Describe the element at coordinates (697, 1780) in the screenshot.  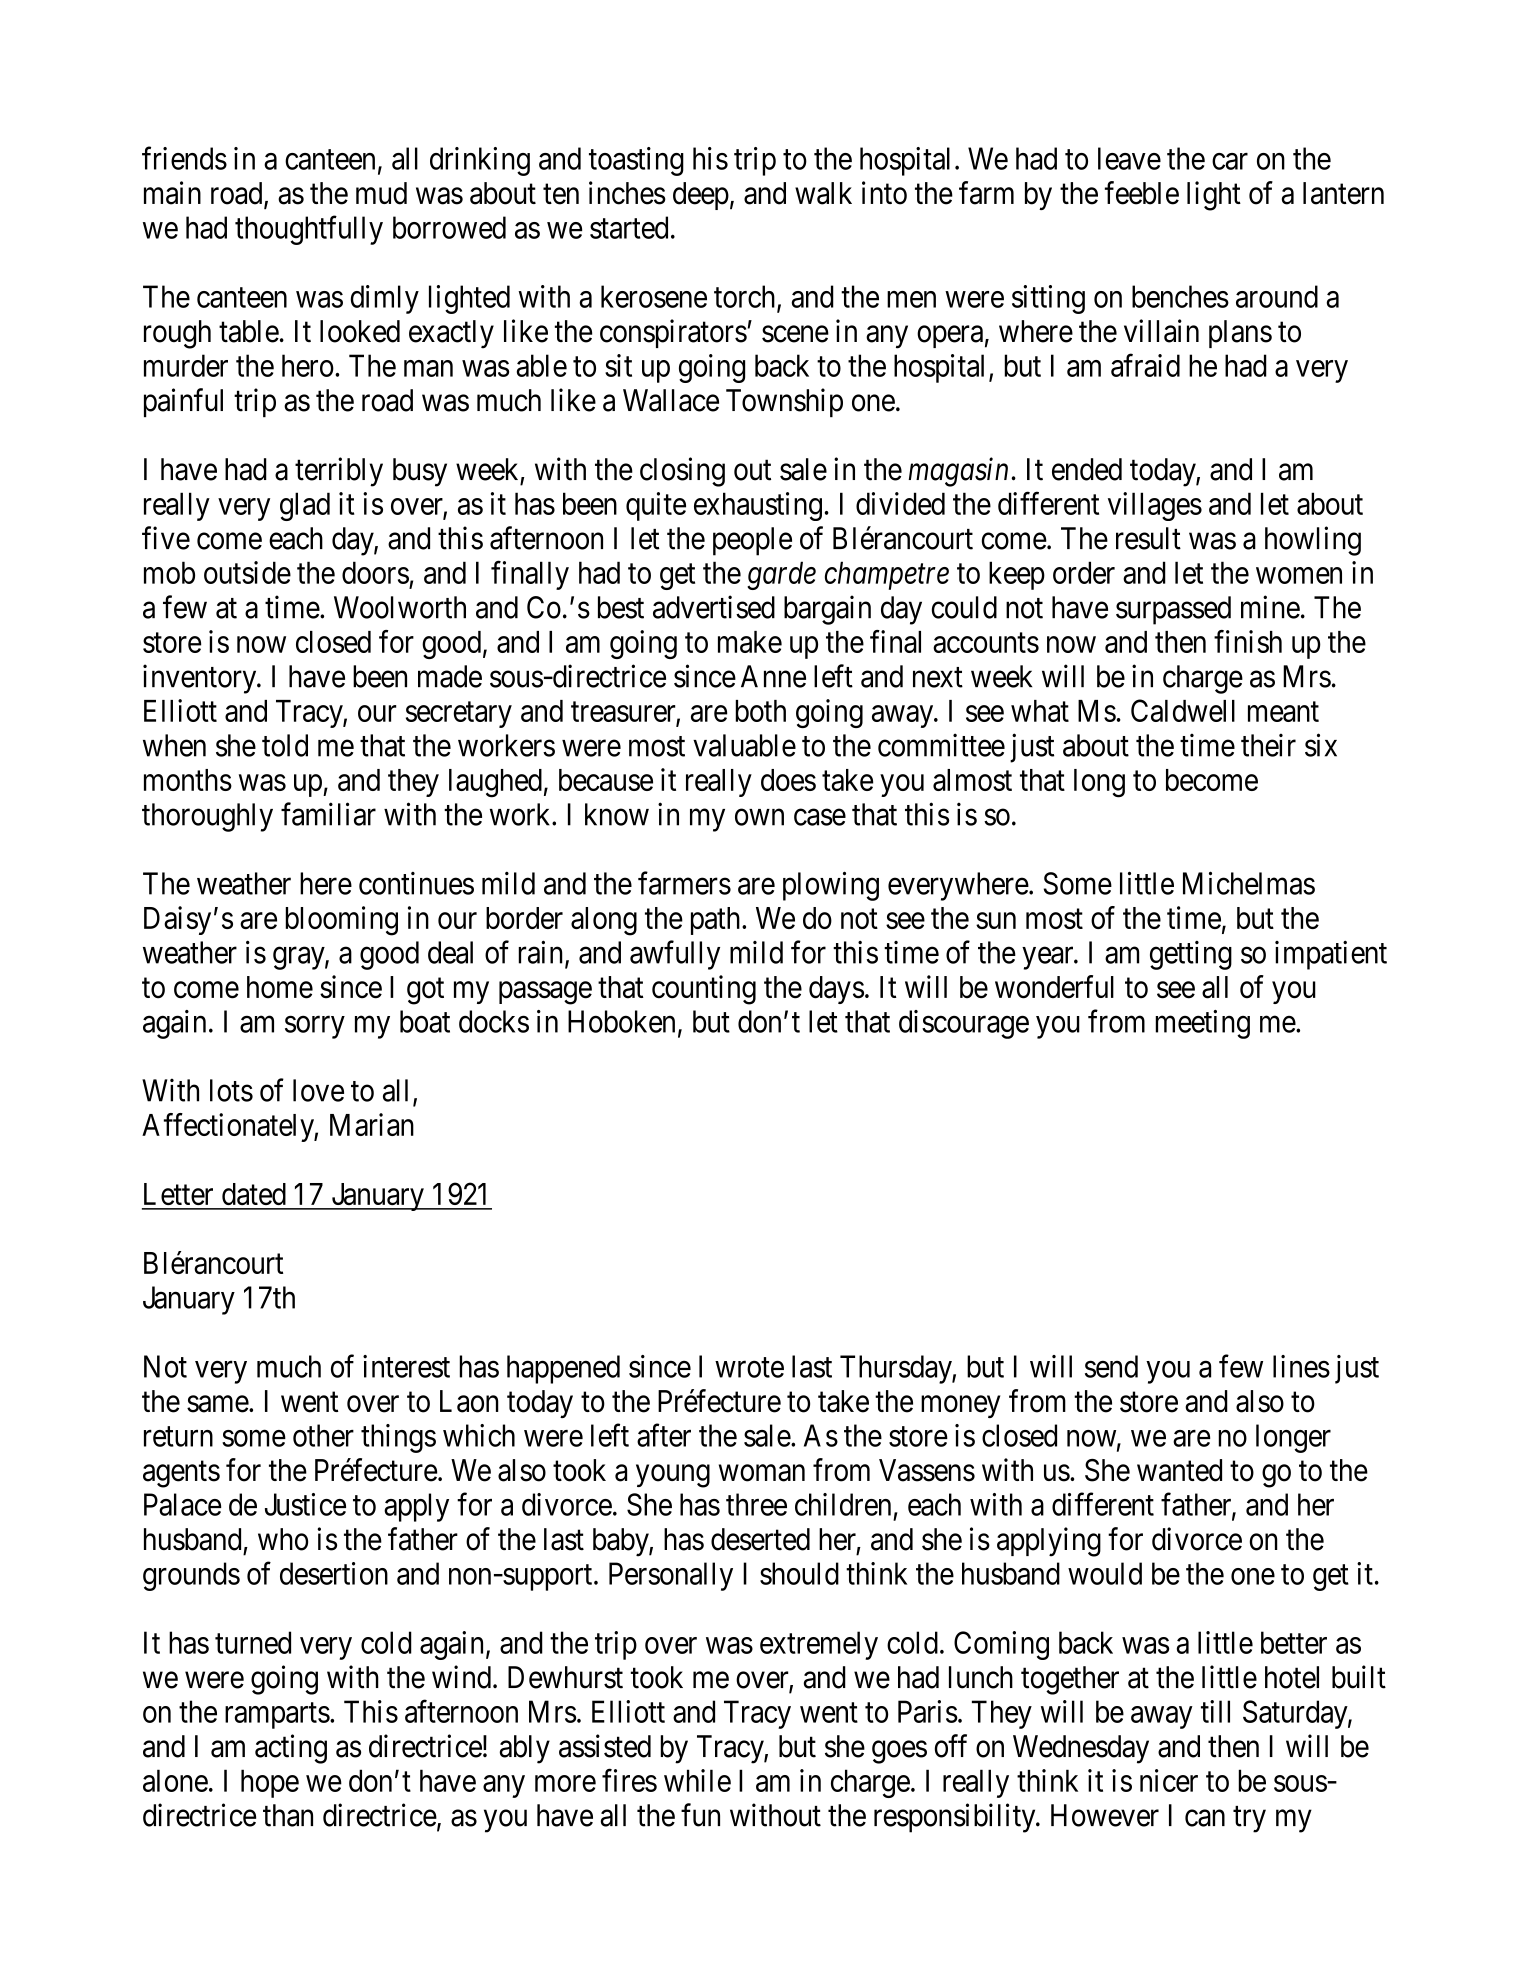
I see `while` at that location.
